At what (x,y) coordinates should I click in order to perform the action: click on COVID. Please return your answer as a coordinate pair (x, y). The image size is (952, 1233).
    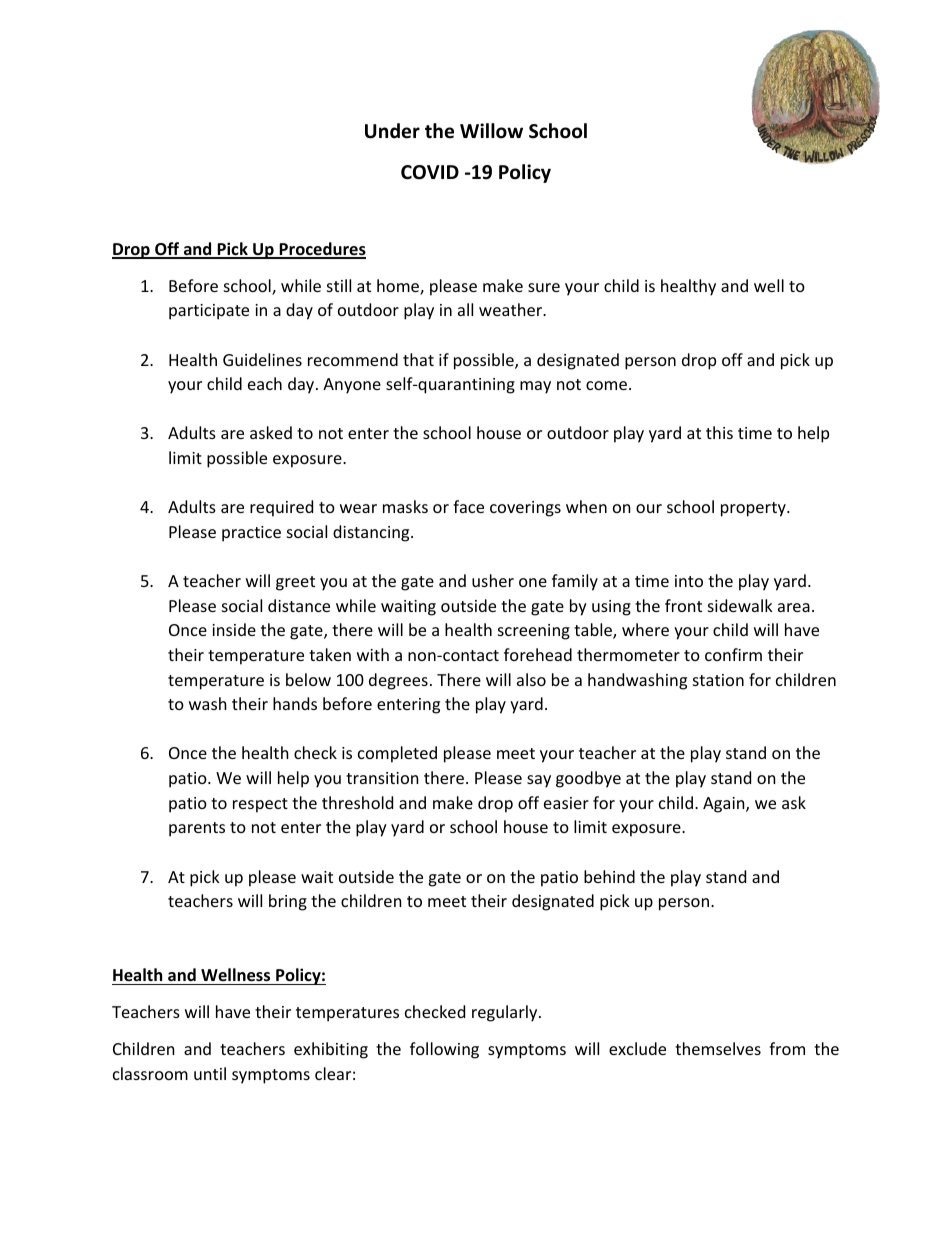
    Looking at the image, I should click on (430, 172).
